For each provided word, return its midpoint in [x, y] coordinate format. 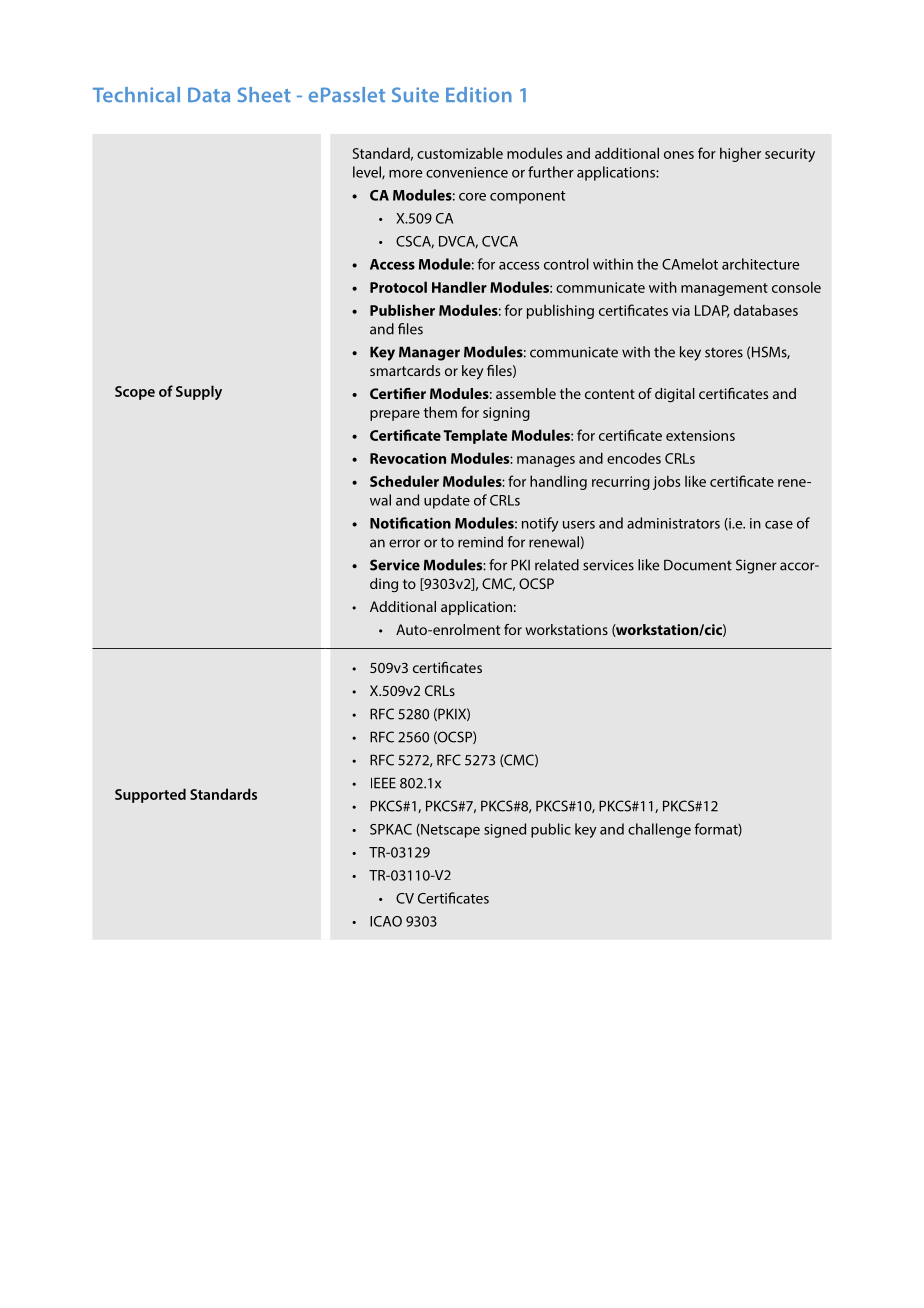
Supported [150, 795]
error [404, 543]
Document [698, 565]
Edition [479, 94]
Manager [429, 353]
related [557, 565]
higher [740, 154]
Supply [199, 392]
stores [724, 353]
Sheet [264, 94]
